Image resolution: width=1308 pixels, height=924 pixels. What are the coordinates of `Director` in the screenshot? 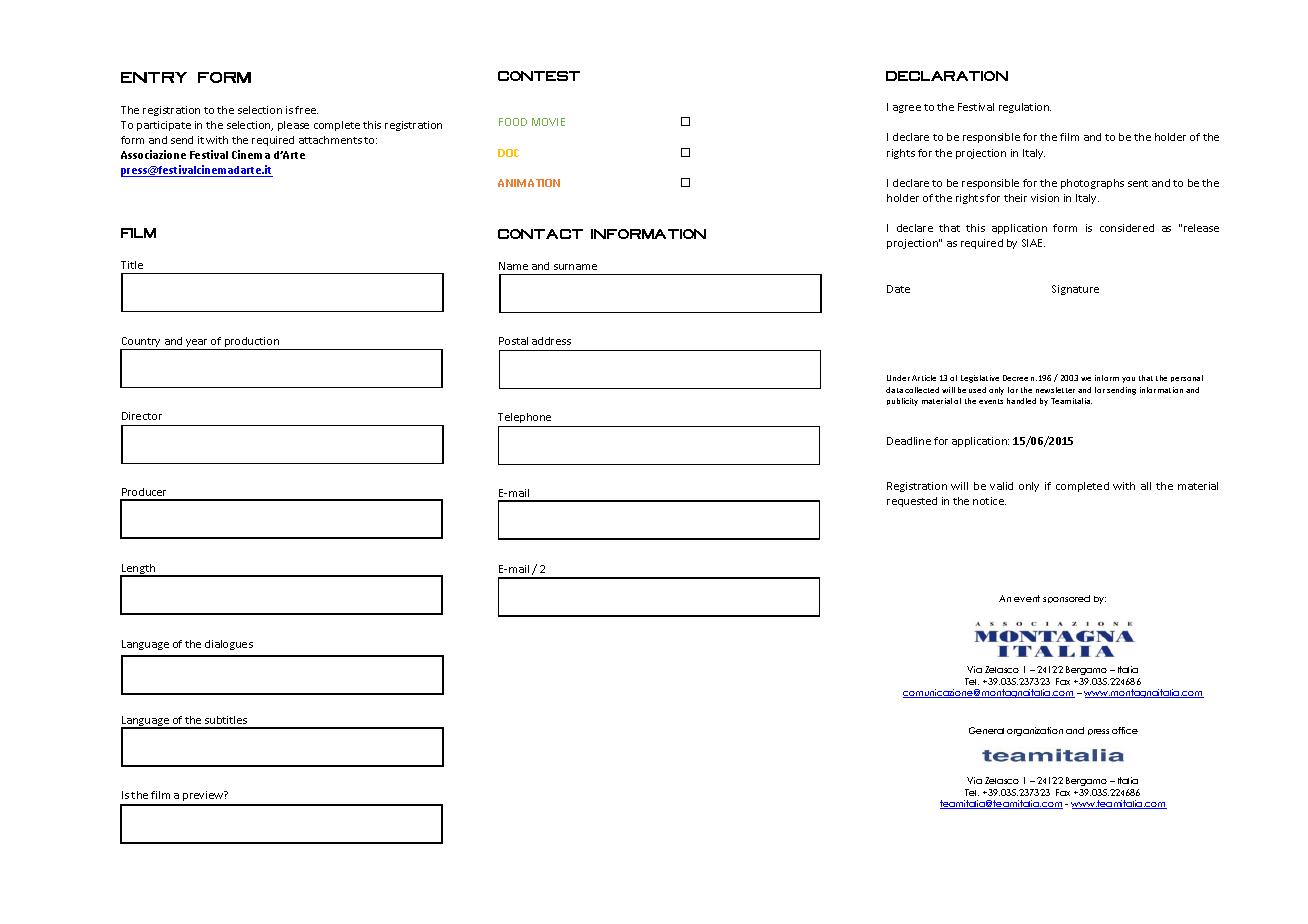 It's located at (142, 416).
